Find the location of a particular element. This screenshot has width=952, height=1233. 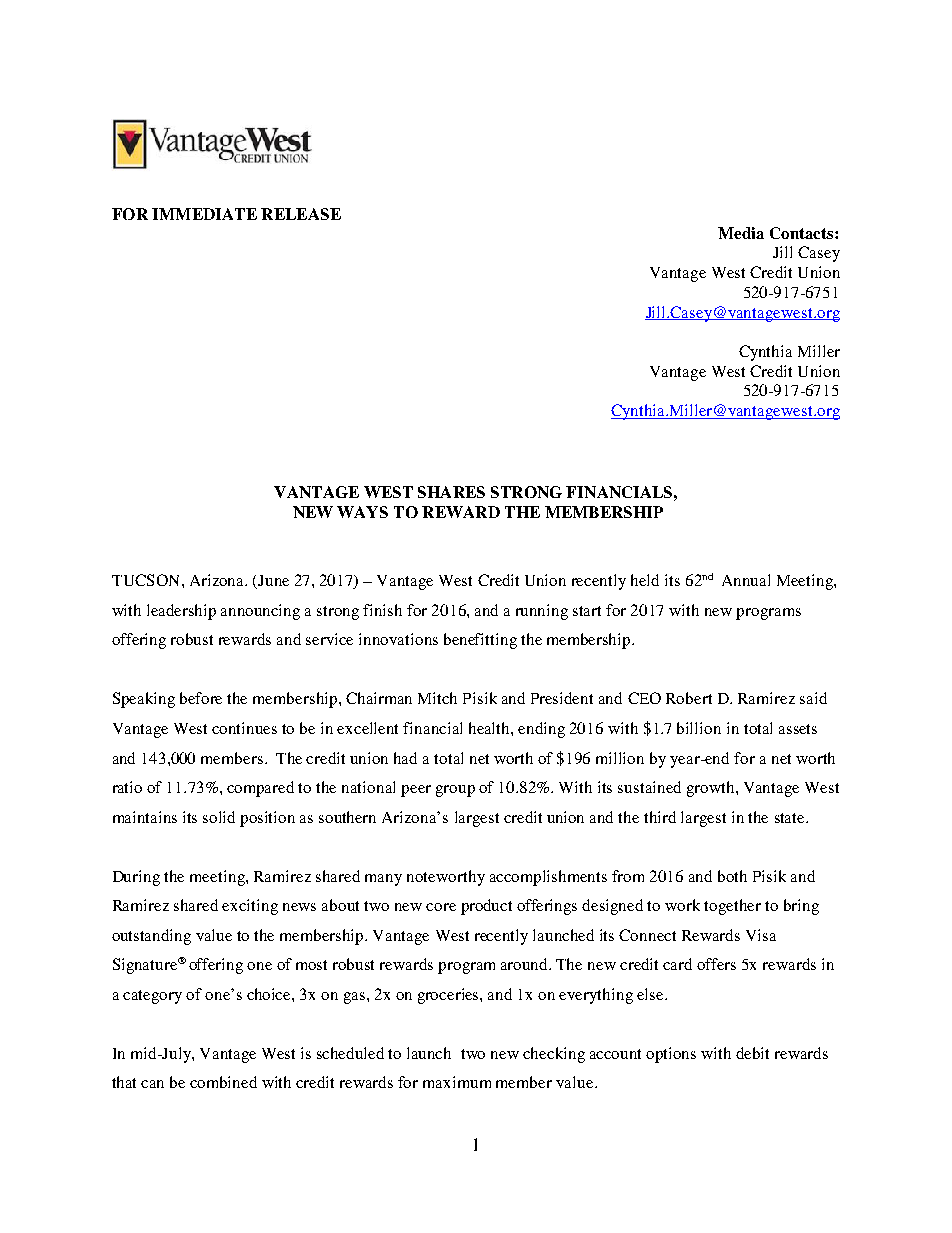

WAYS is located at coordinates (362, 512).
